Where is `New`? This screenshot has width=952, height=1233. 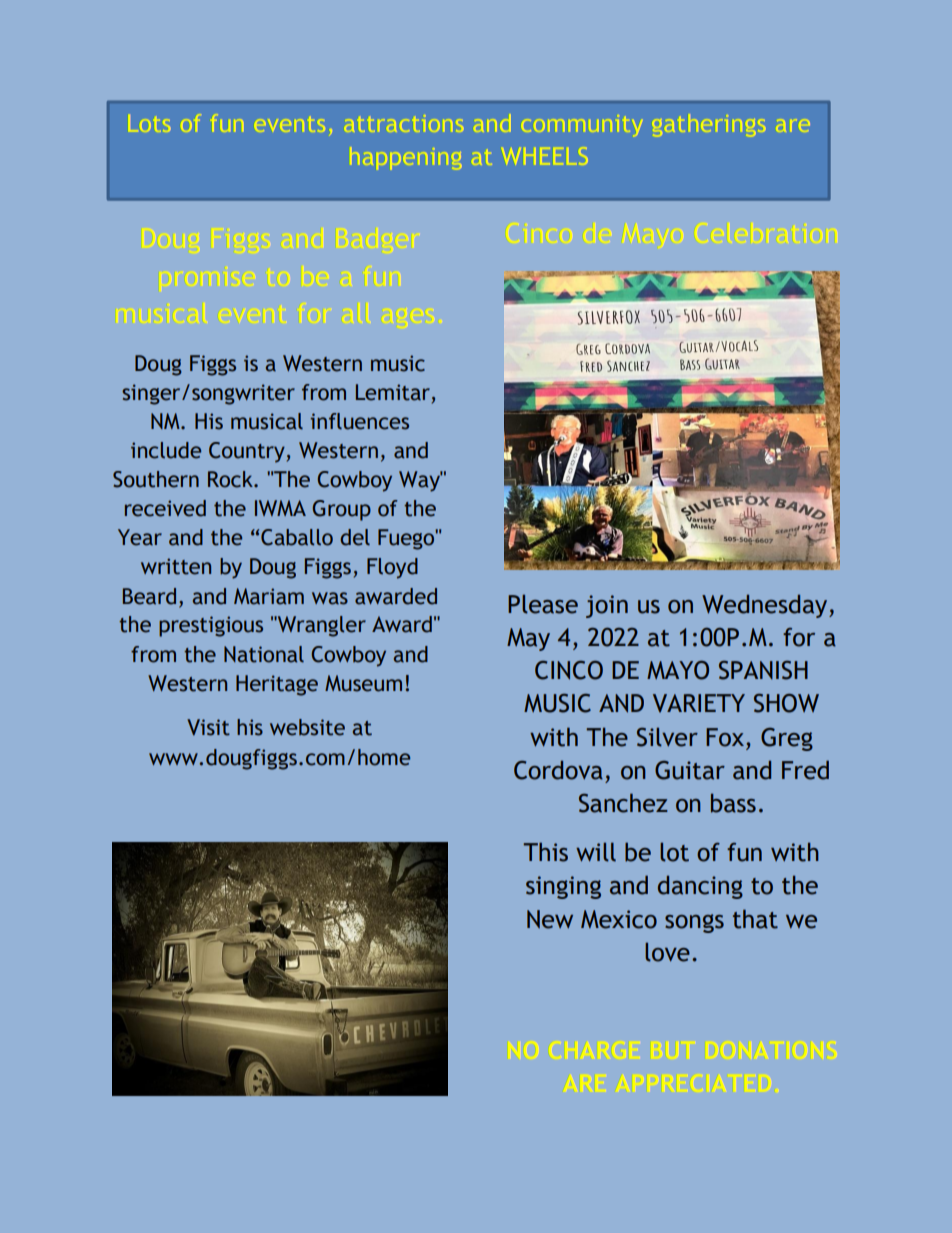 New is located at coordinates (550, 919).
